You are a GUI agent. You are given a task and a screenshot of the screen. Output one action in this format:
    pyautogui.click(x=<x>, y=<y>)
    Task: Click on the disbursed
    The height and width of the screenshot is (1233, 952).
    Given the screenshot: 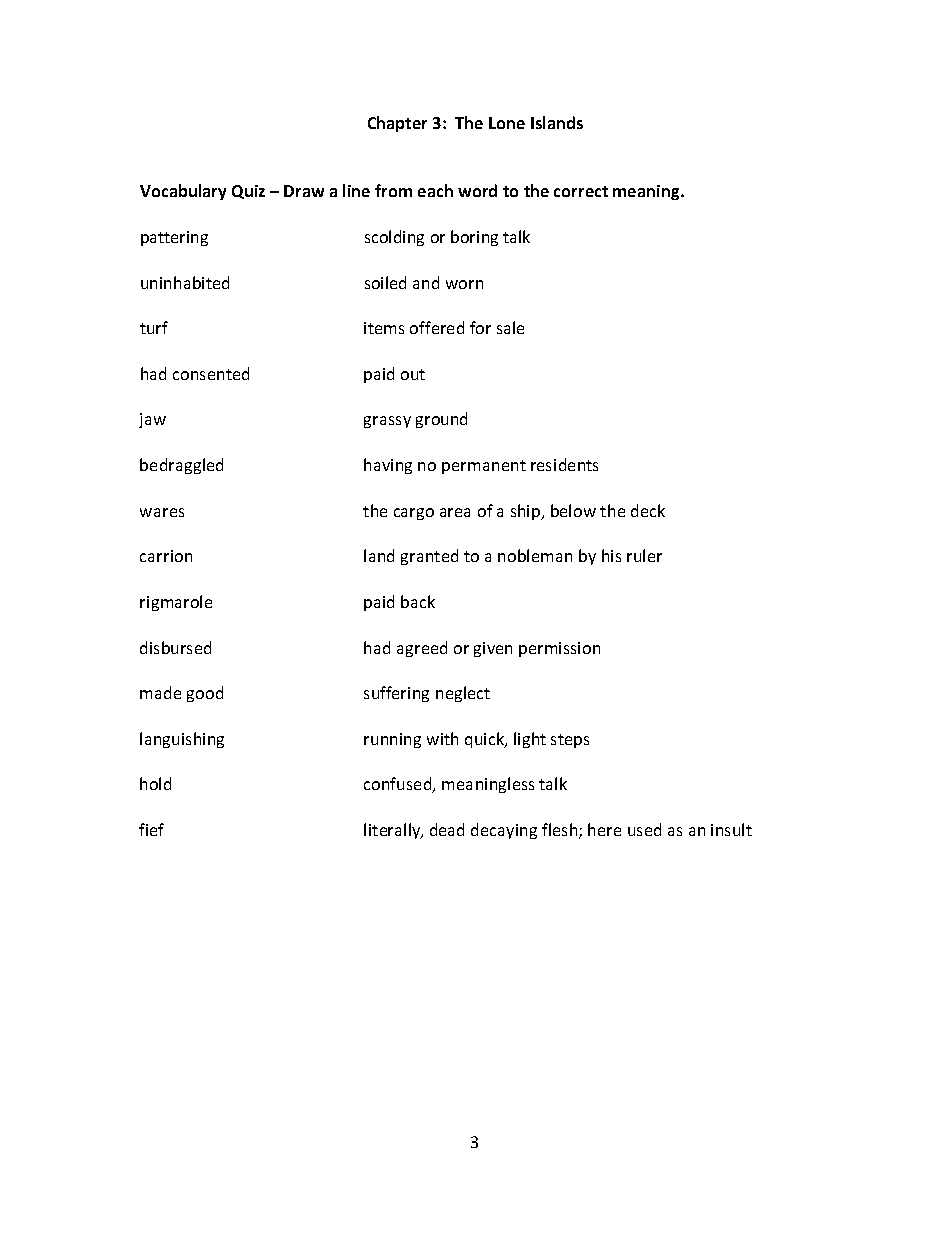 What is the action you would take?
    pyautogui.click(x=175, y=647)
